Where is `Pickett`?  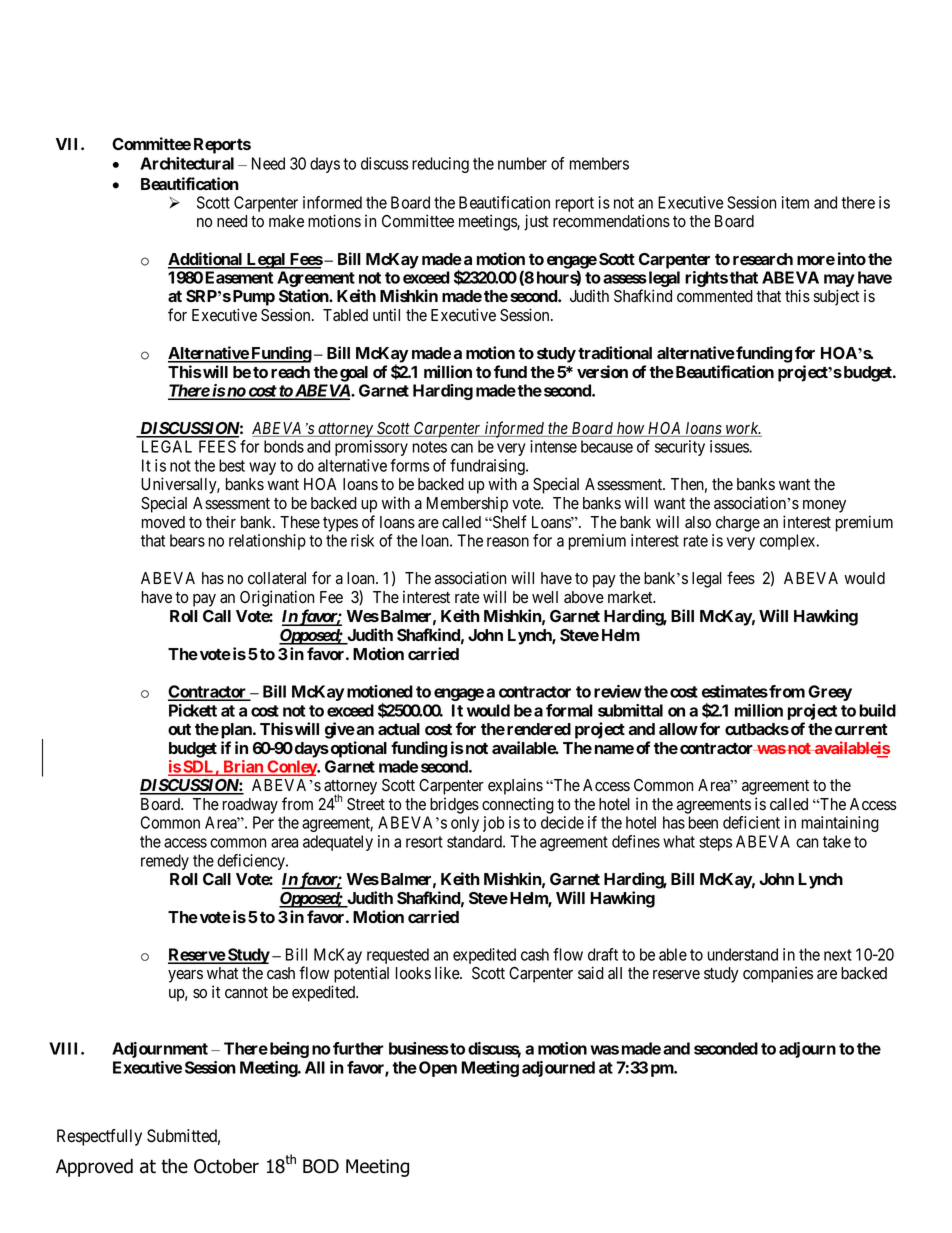
Pickett is located at coordinates (193, 710).
